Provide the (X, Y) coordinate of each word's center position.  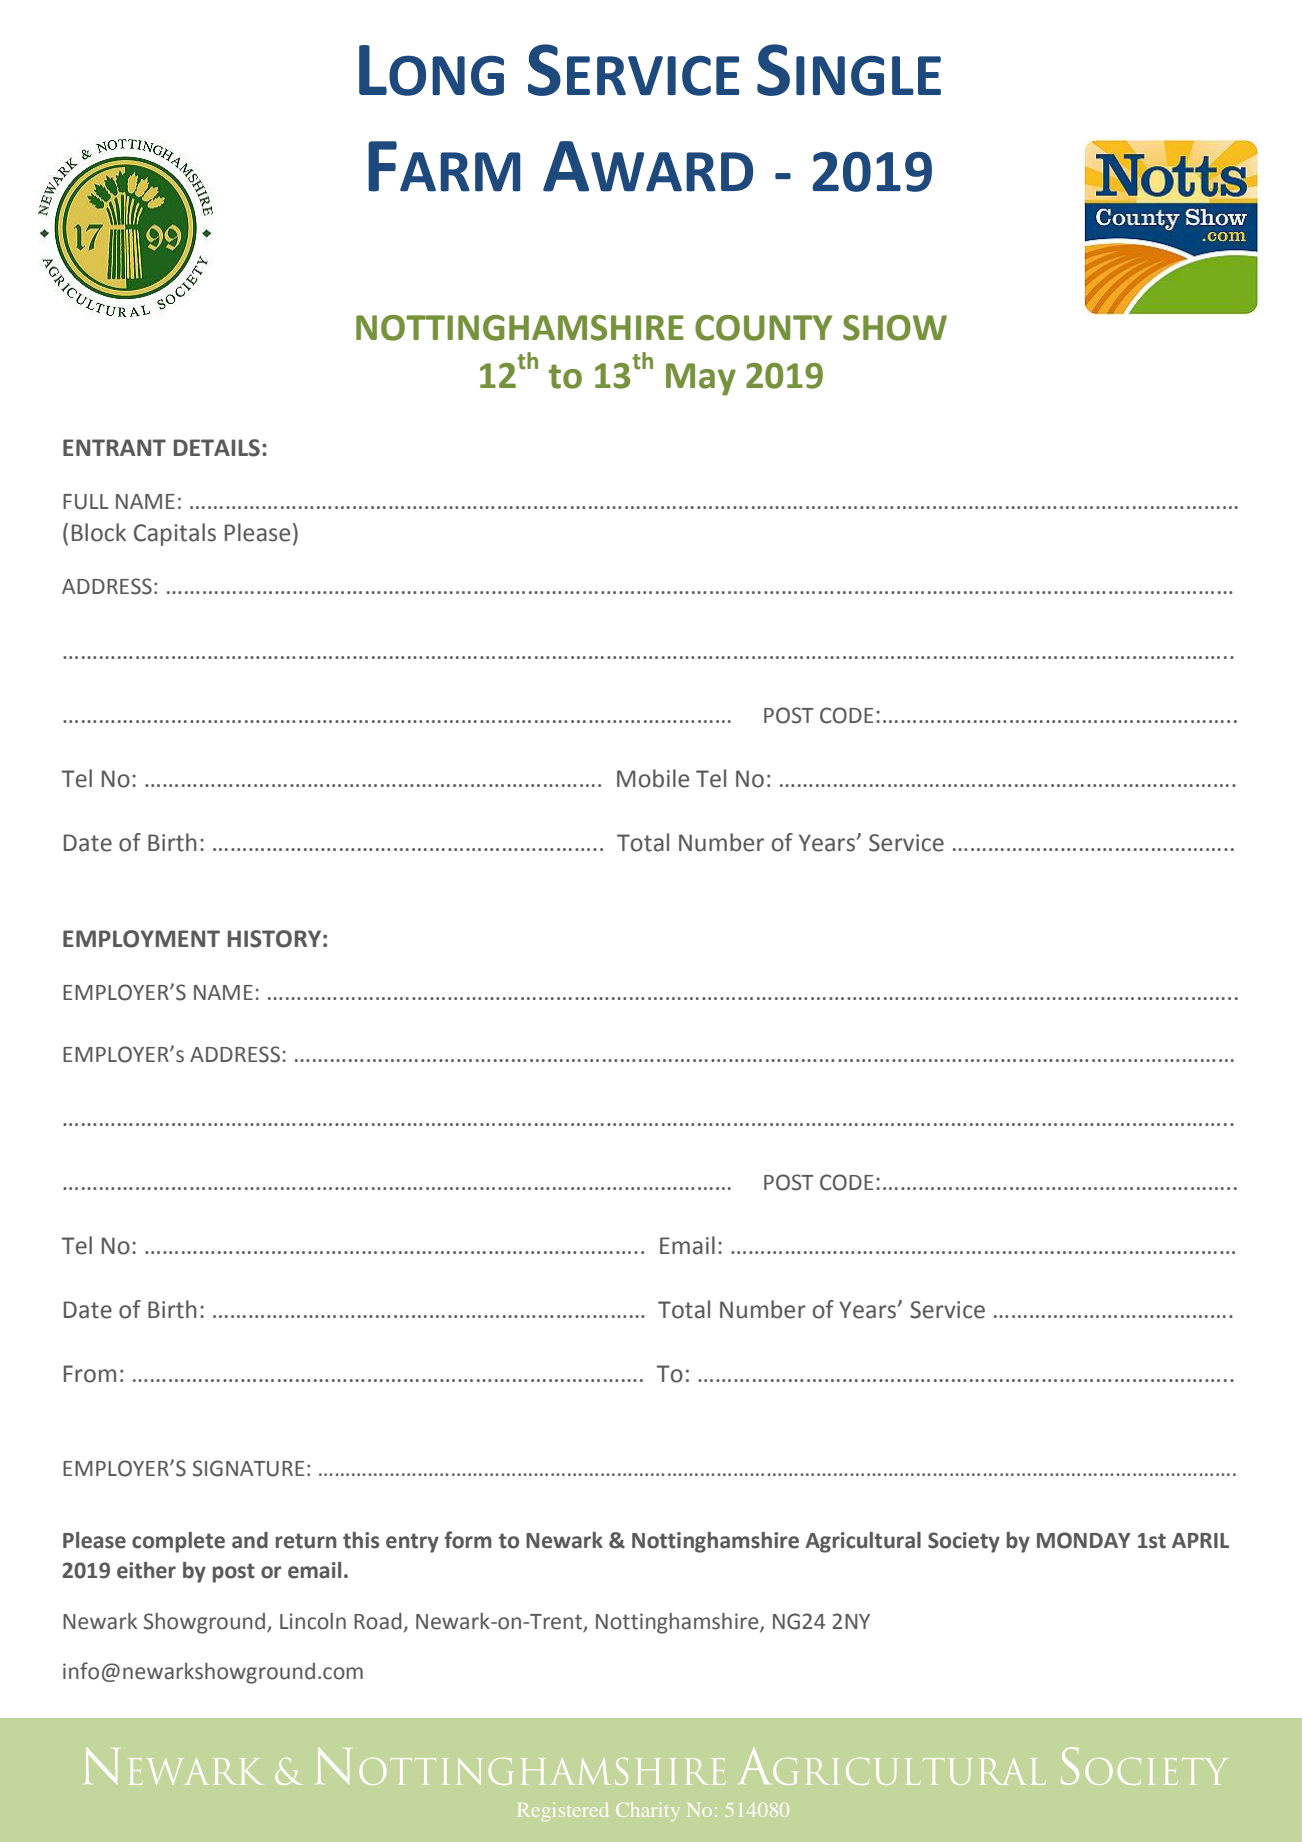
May (701, 379)
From (90, 1374)
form (468, 1540)
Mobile (653, 778)
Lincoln (313, 1621)
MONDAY (1084, 1540)
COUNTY (764, 328)
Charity (648, 1811)
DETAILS (217, 448)
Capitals (175, 534)
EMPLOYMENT (141, 939)
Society (964, 1542)
